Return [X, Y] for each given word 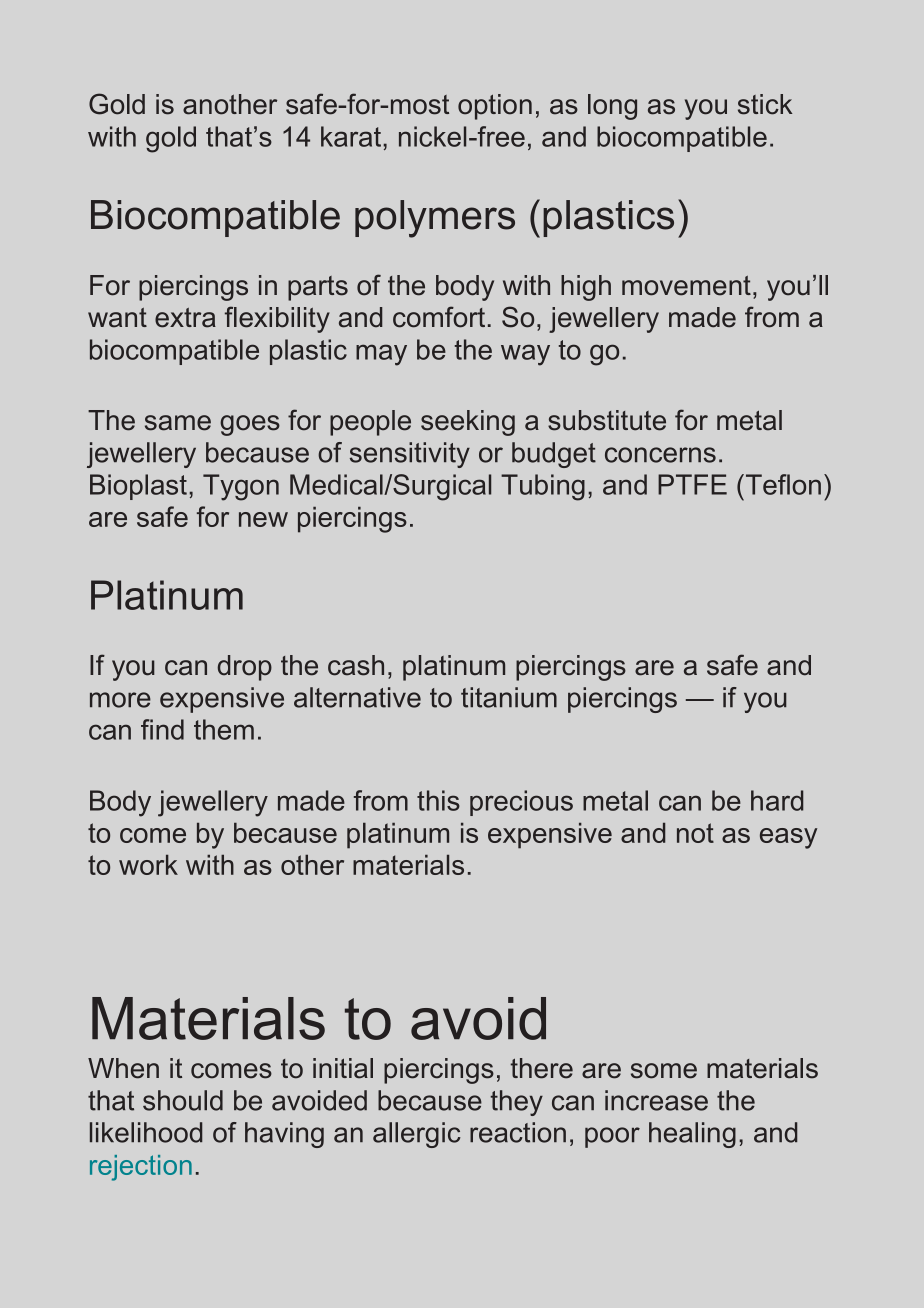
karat [351, 136]
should [183, 1100]
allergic [417, 1135]
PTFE [692, 484]
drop [244, 668]
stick [765, 104]
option [495, 107]
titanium [509, 697]
